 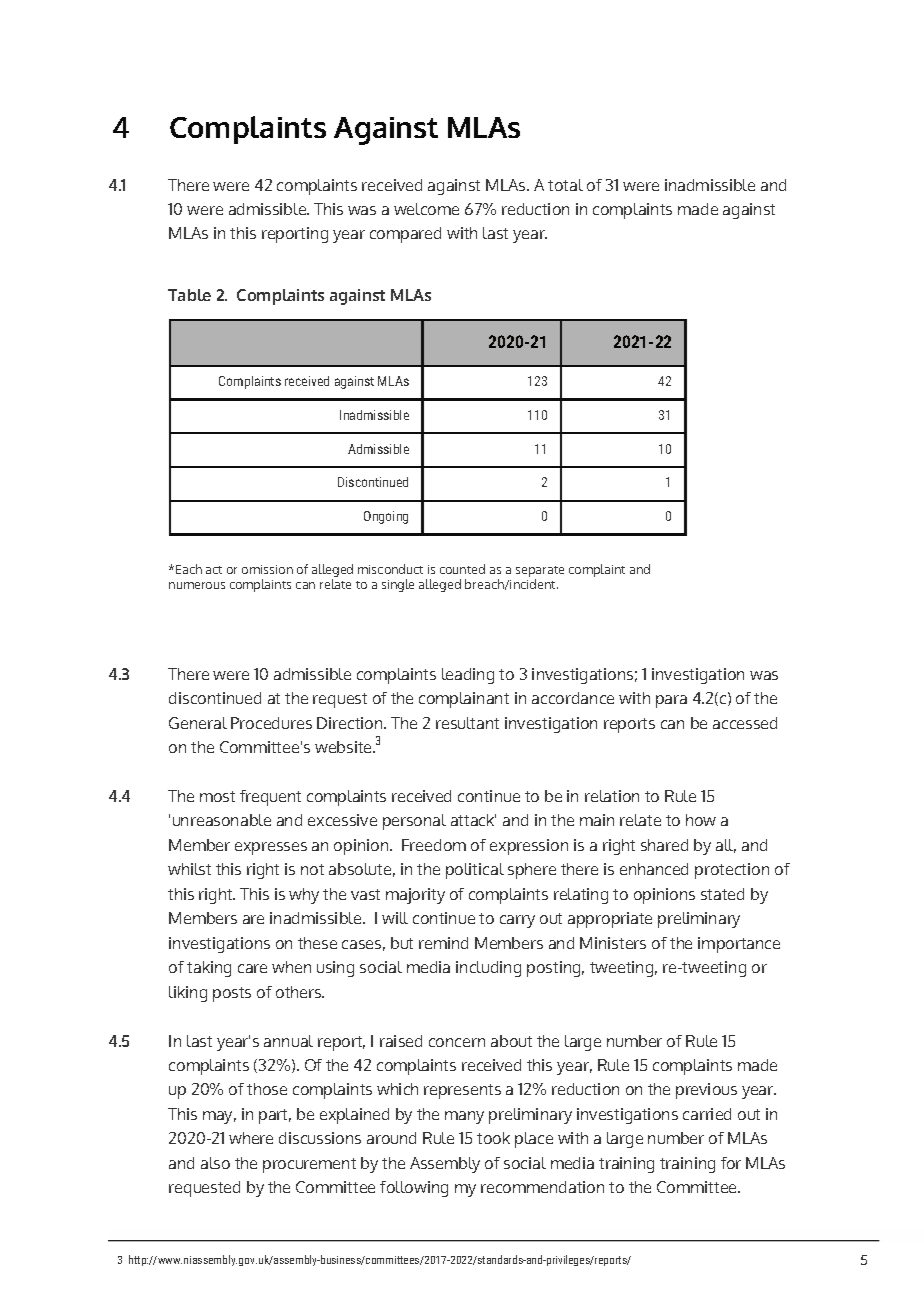 What do you see at coordinates (271, 723) in the image?
I see `Procedures` at bounding box center [271, 723].
